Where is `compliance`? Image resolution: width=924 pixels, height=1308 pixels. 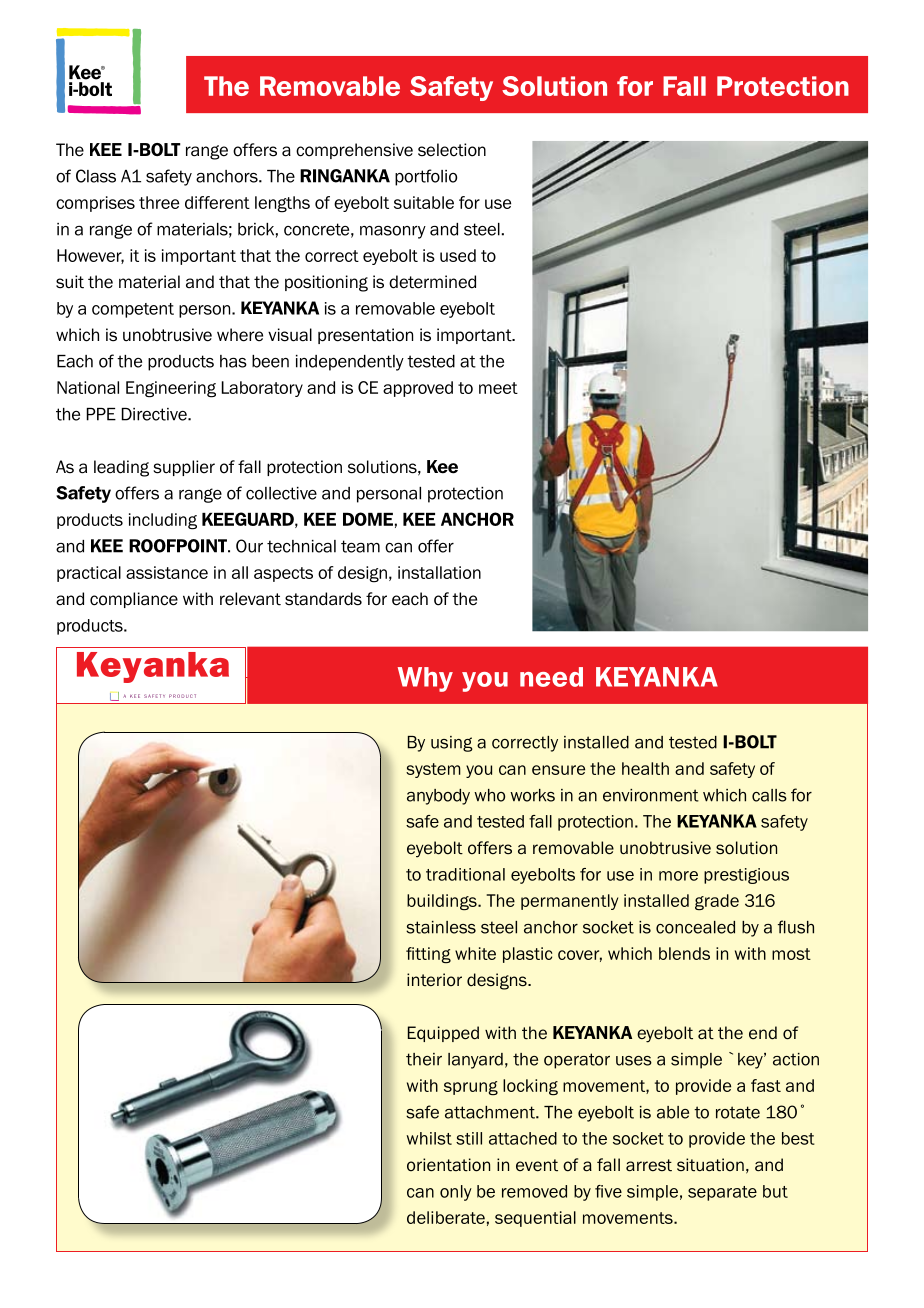
compliance is located at coordinates (134, 600).
